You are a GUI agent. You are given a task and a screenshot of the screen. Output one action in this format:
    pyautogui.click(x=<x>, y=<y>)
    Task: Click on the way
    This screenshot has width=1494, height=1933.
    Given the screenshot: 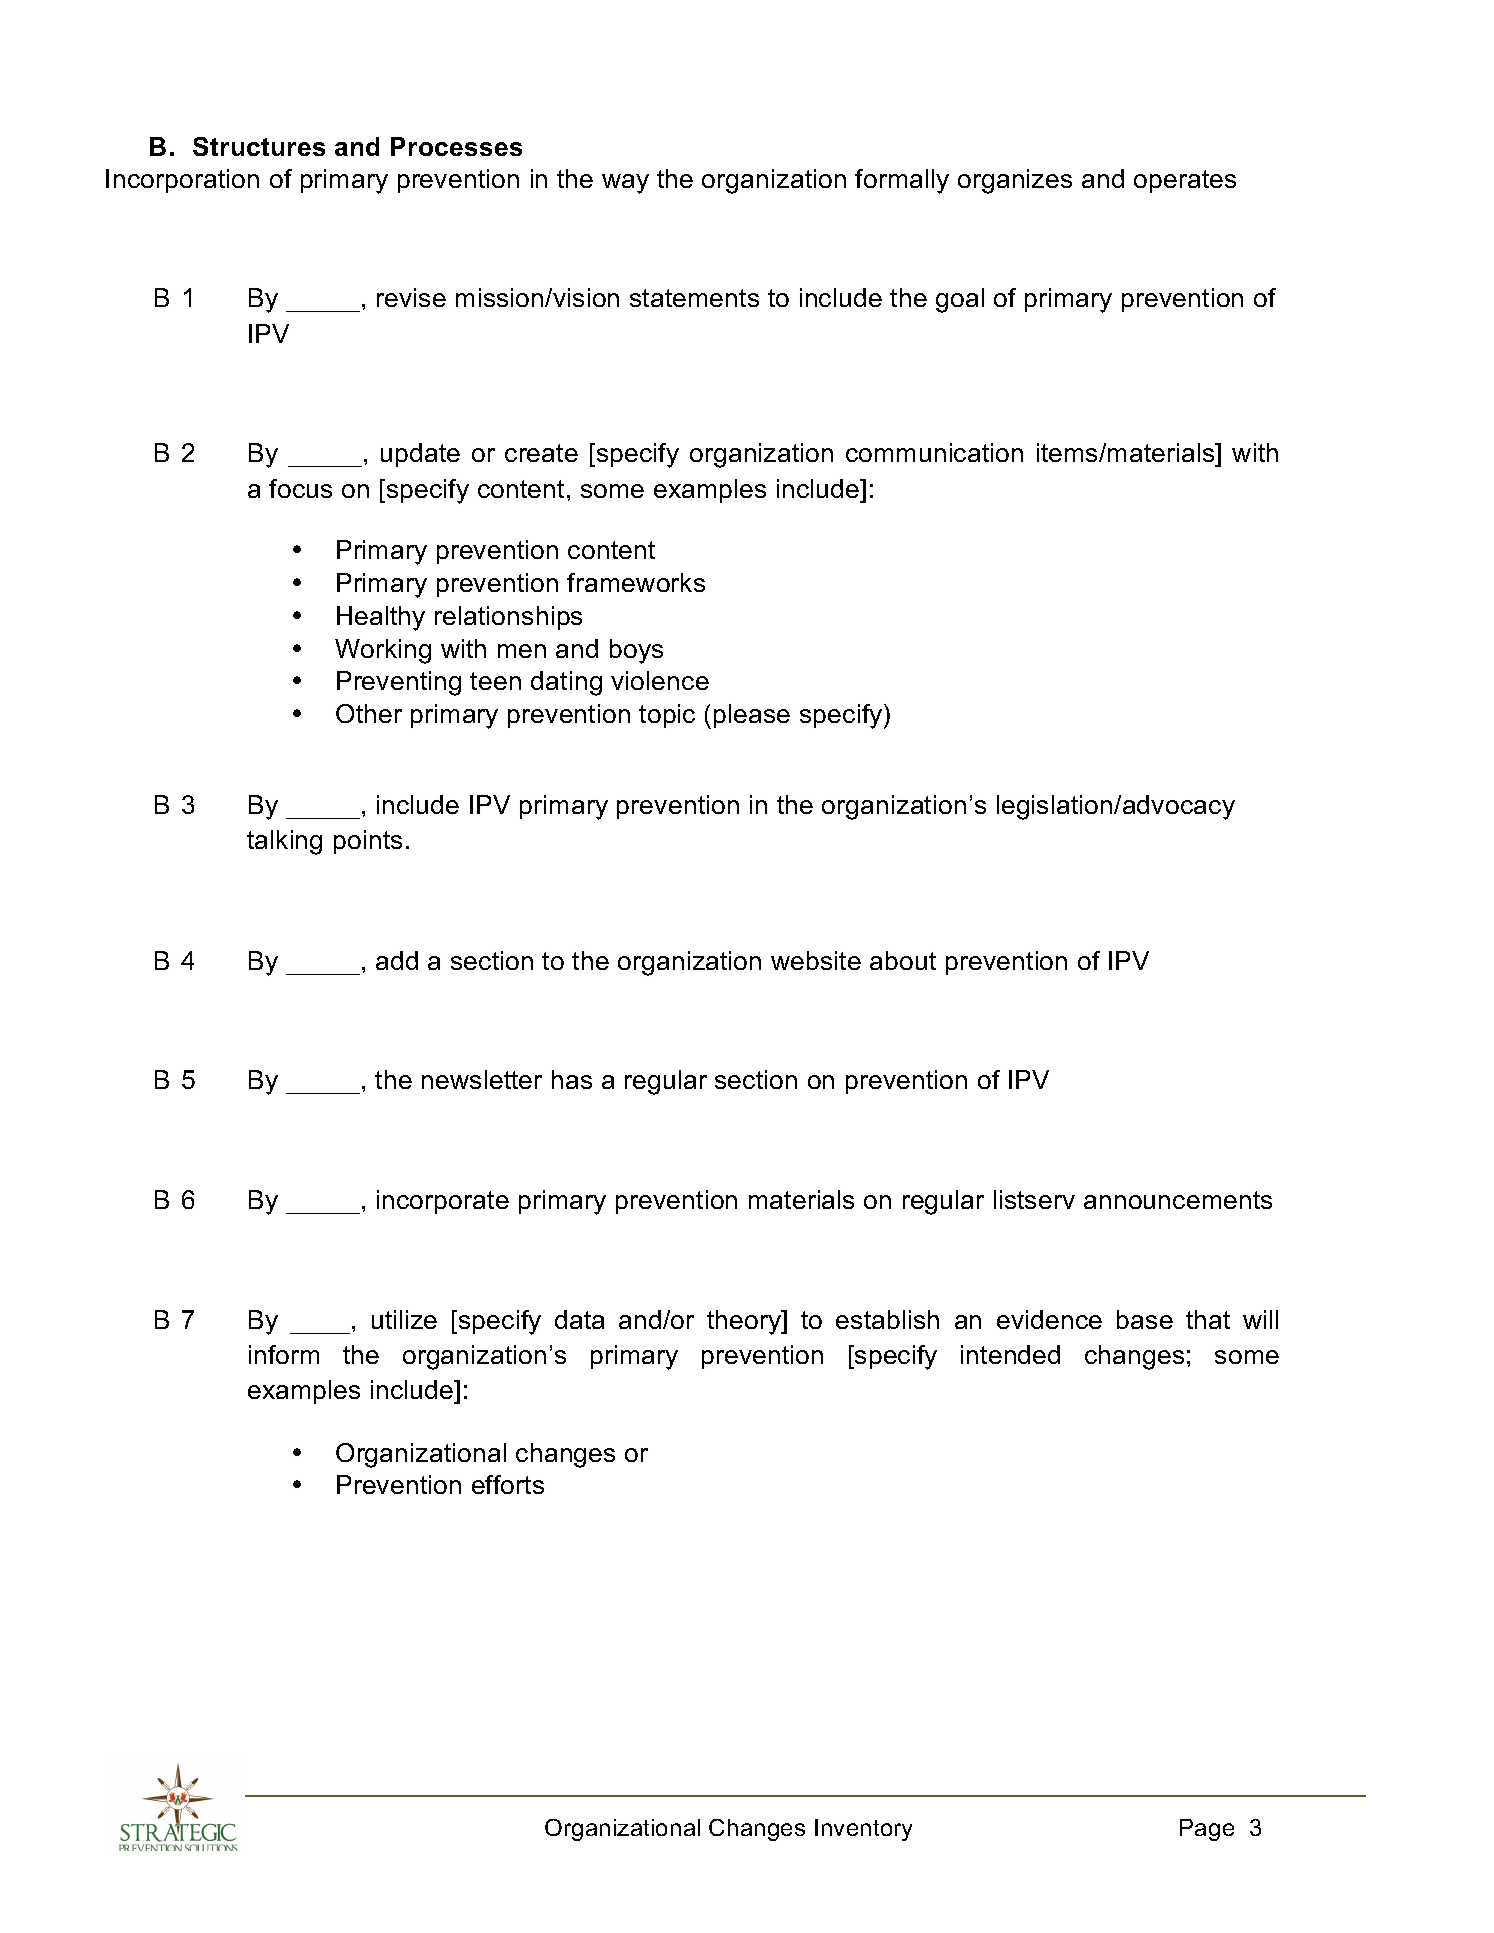 What is the action you would take?
    pyautogui.click(x=625, y=184)
